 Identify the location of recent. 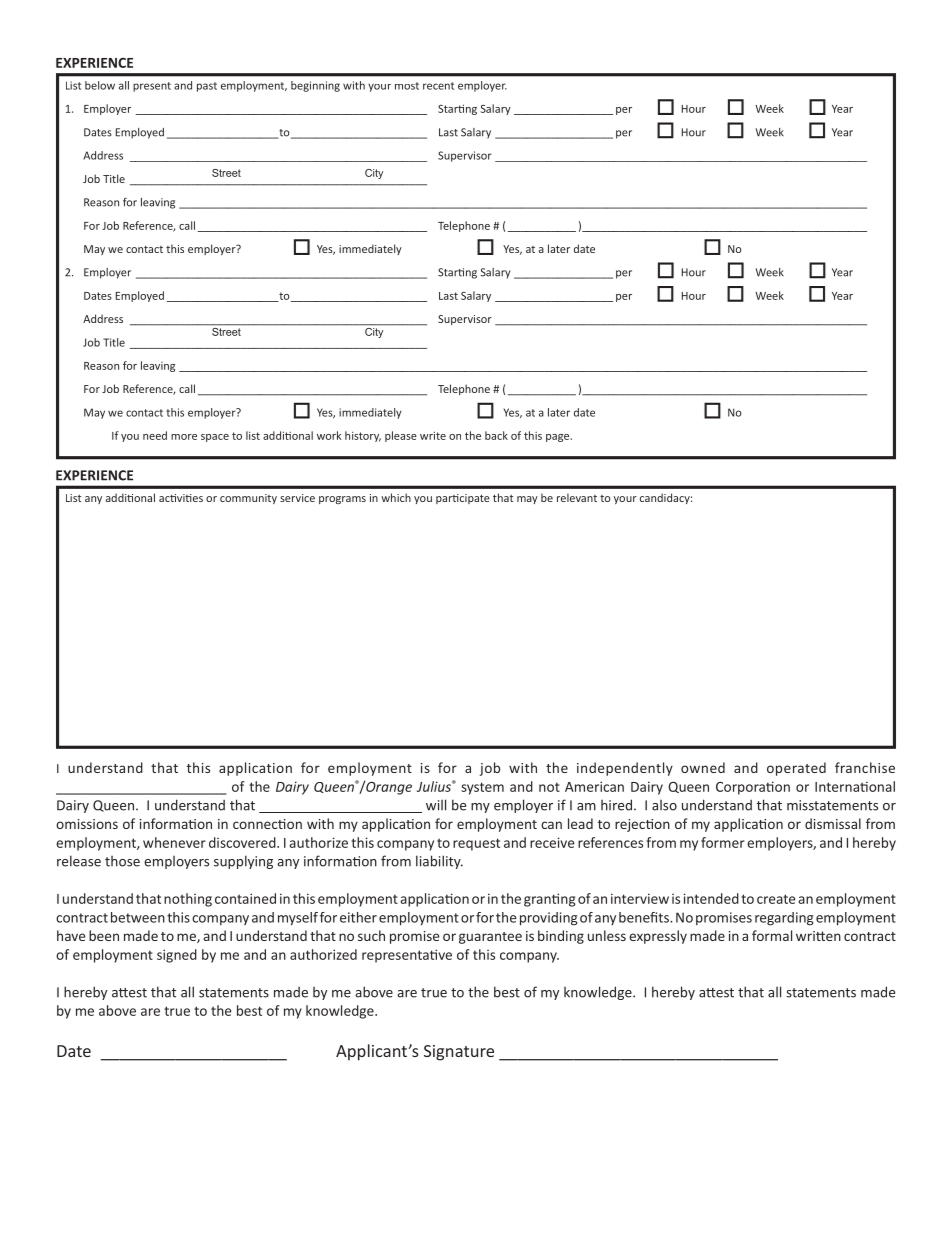
(438, 86).
